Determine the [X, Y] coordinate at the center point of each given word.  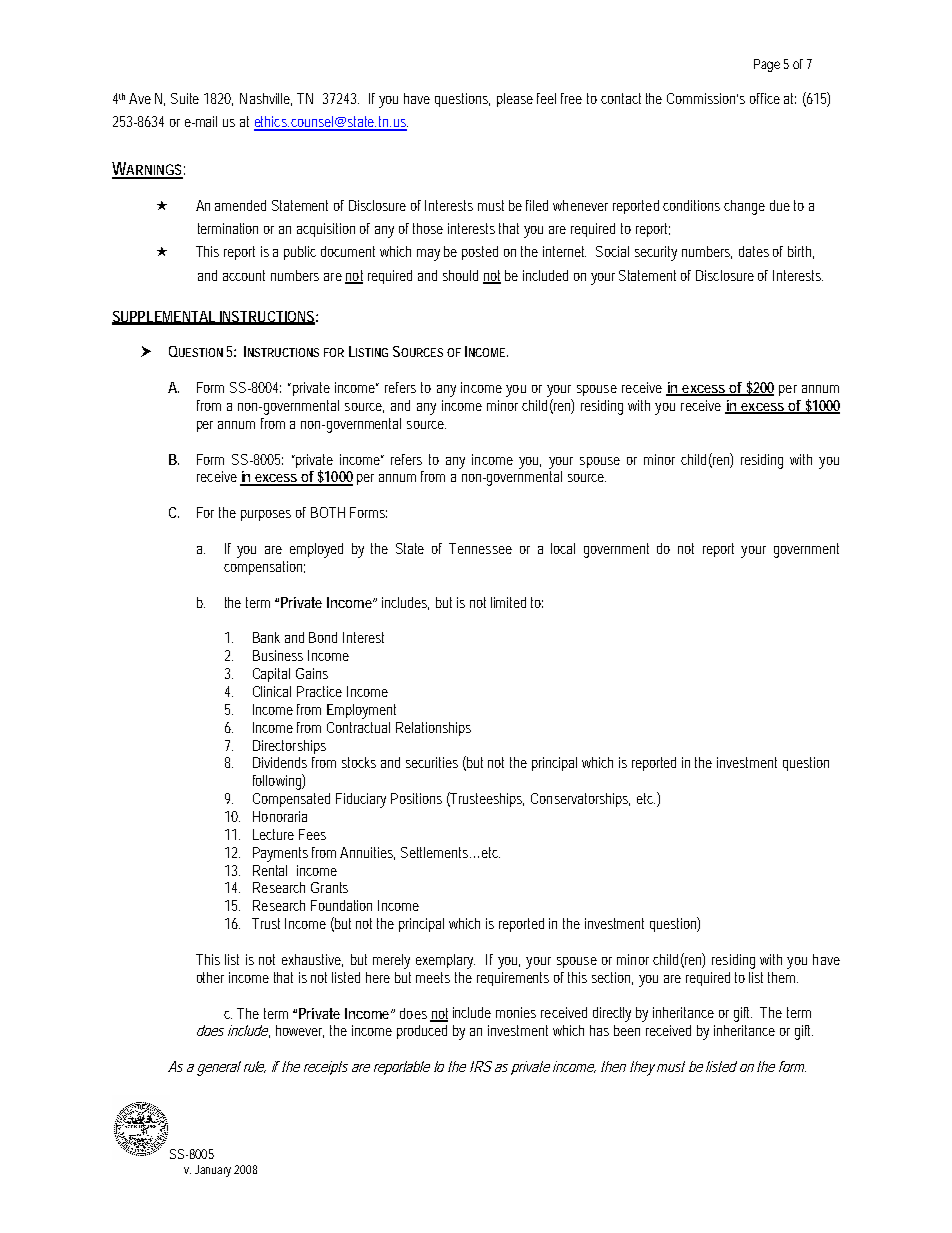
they [642, 1068]
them [783, 977]
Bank [266, 637]
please [515, 100]
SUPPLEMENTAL [164, 317]
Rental [270, 870]
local [563, 548]
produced [422, 1032]
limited [508, 602]
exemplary [445, 961]
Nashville [266, 99]
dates [754, 251]
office [765, 98]
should [460, 275]
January [213, 1171]
